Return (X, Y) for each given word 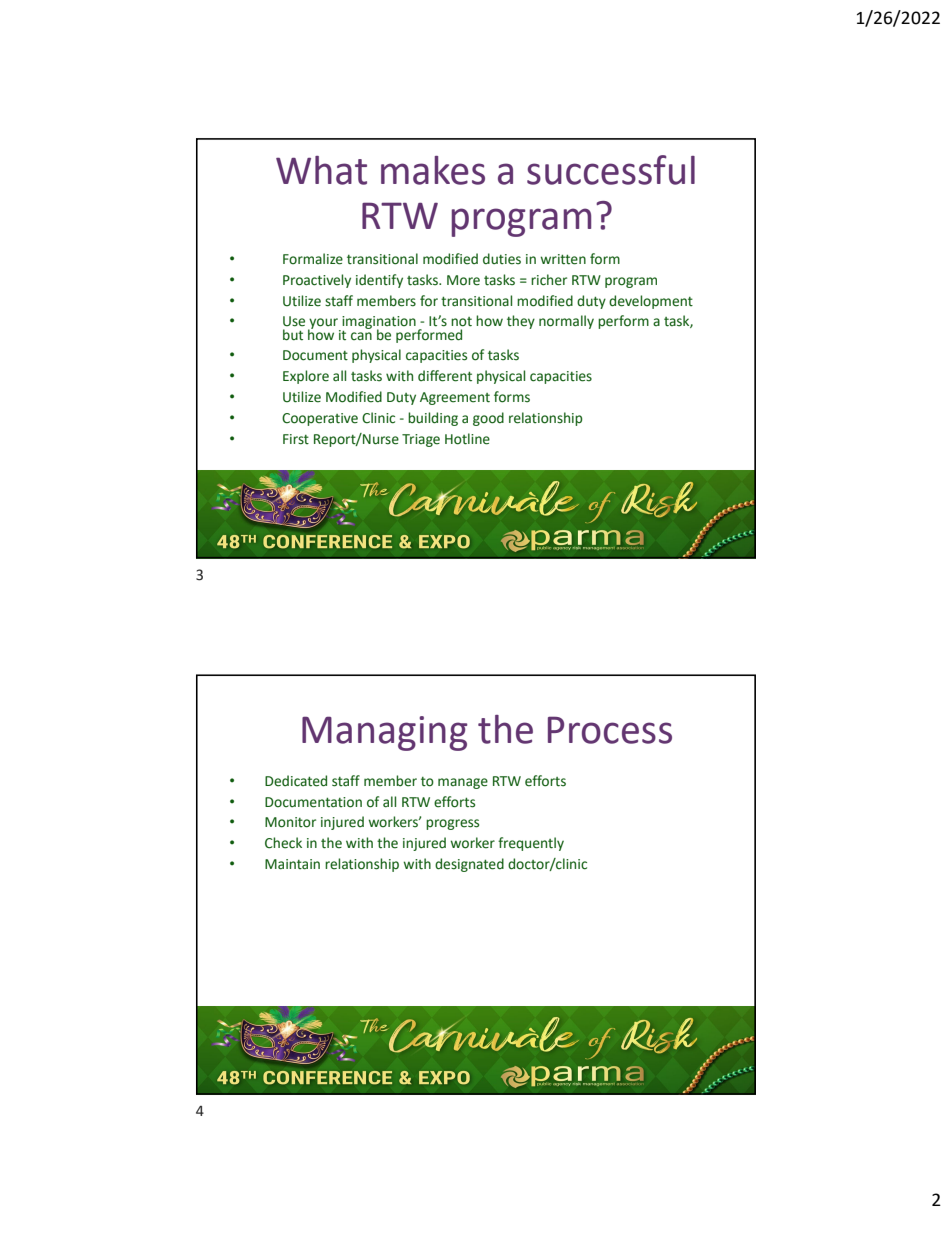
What (321, 170)
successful (611, 170)
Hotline (467, 439)
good (488, 419)
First (296, 439)
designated (469, 865)
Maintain (292, 864)
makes (433, 170)
